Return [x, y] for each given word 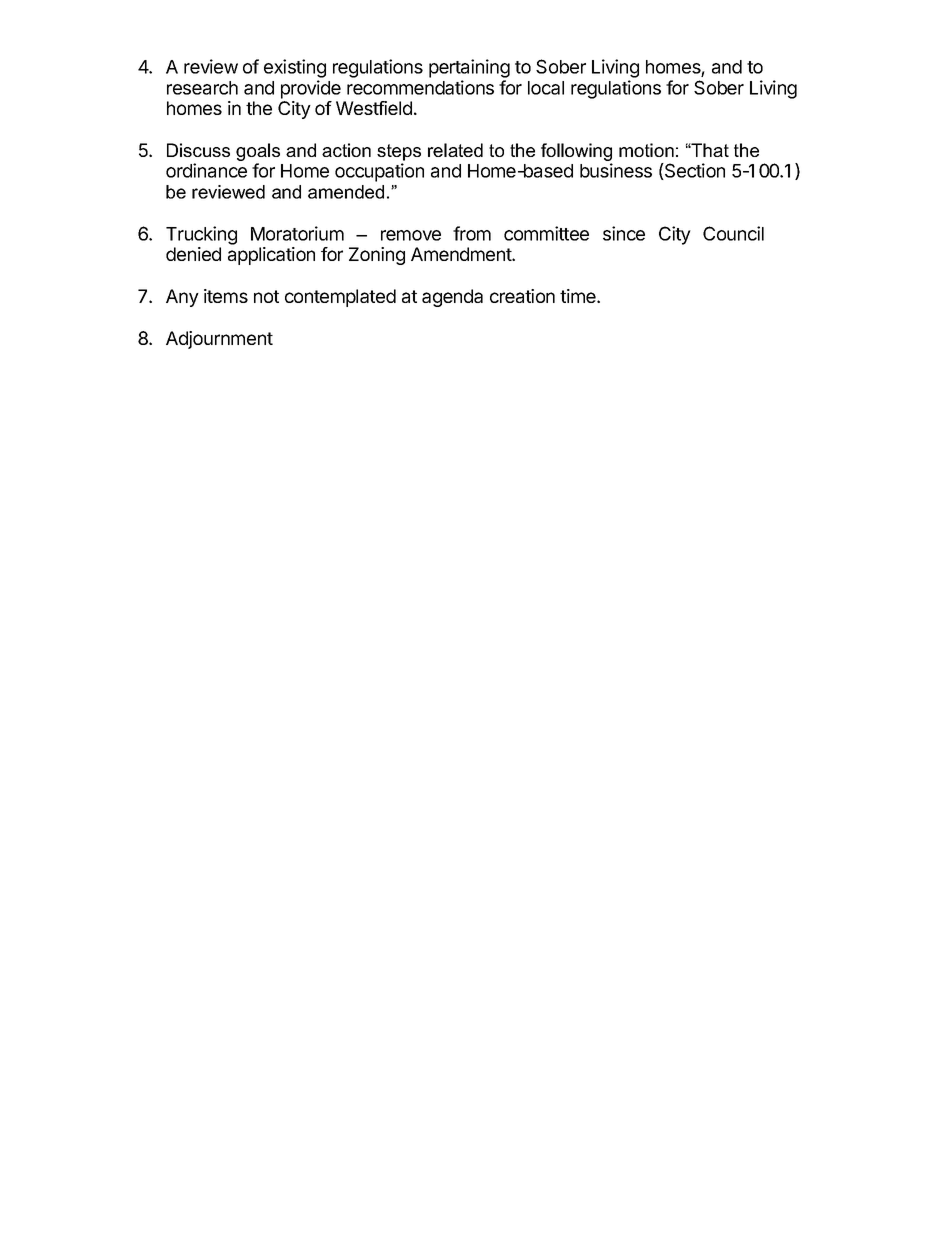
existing [295, 68]
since [624, 233]
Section [694, 171]
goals [258, 153]
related [455, 150]
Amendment [462, 254]
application [271, 256]
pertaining [469, 68]
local [546, 88]
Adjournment [219, 340]
